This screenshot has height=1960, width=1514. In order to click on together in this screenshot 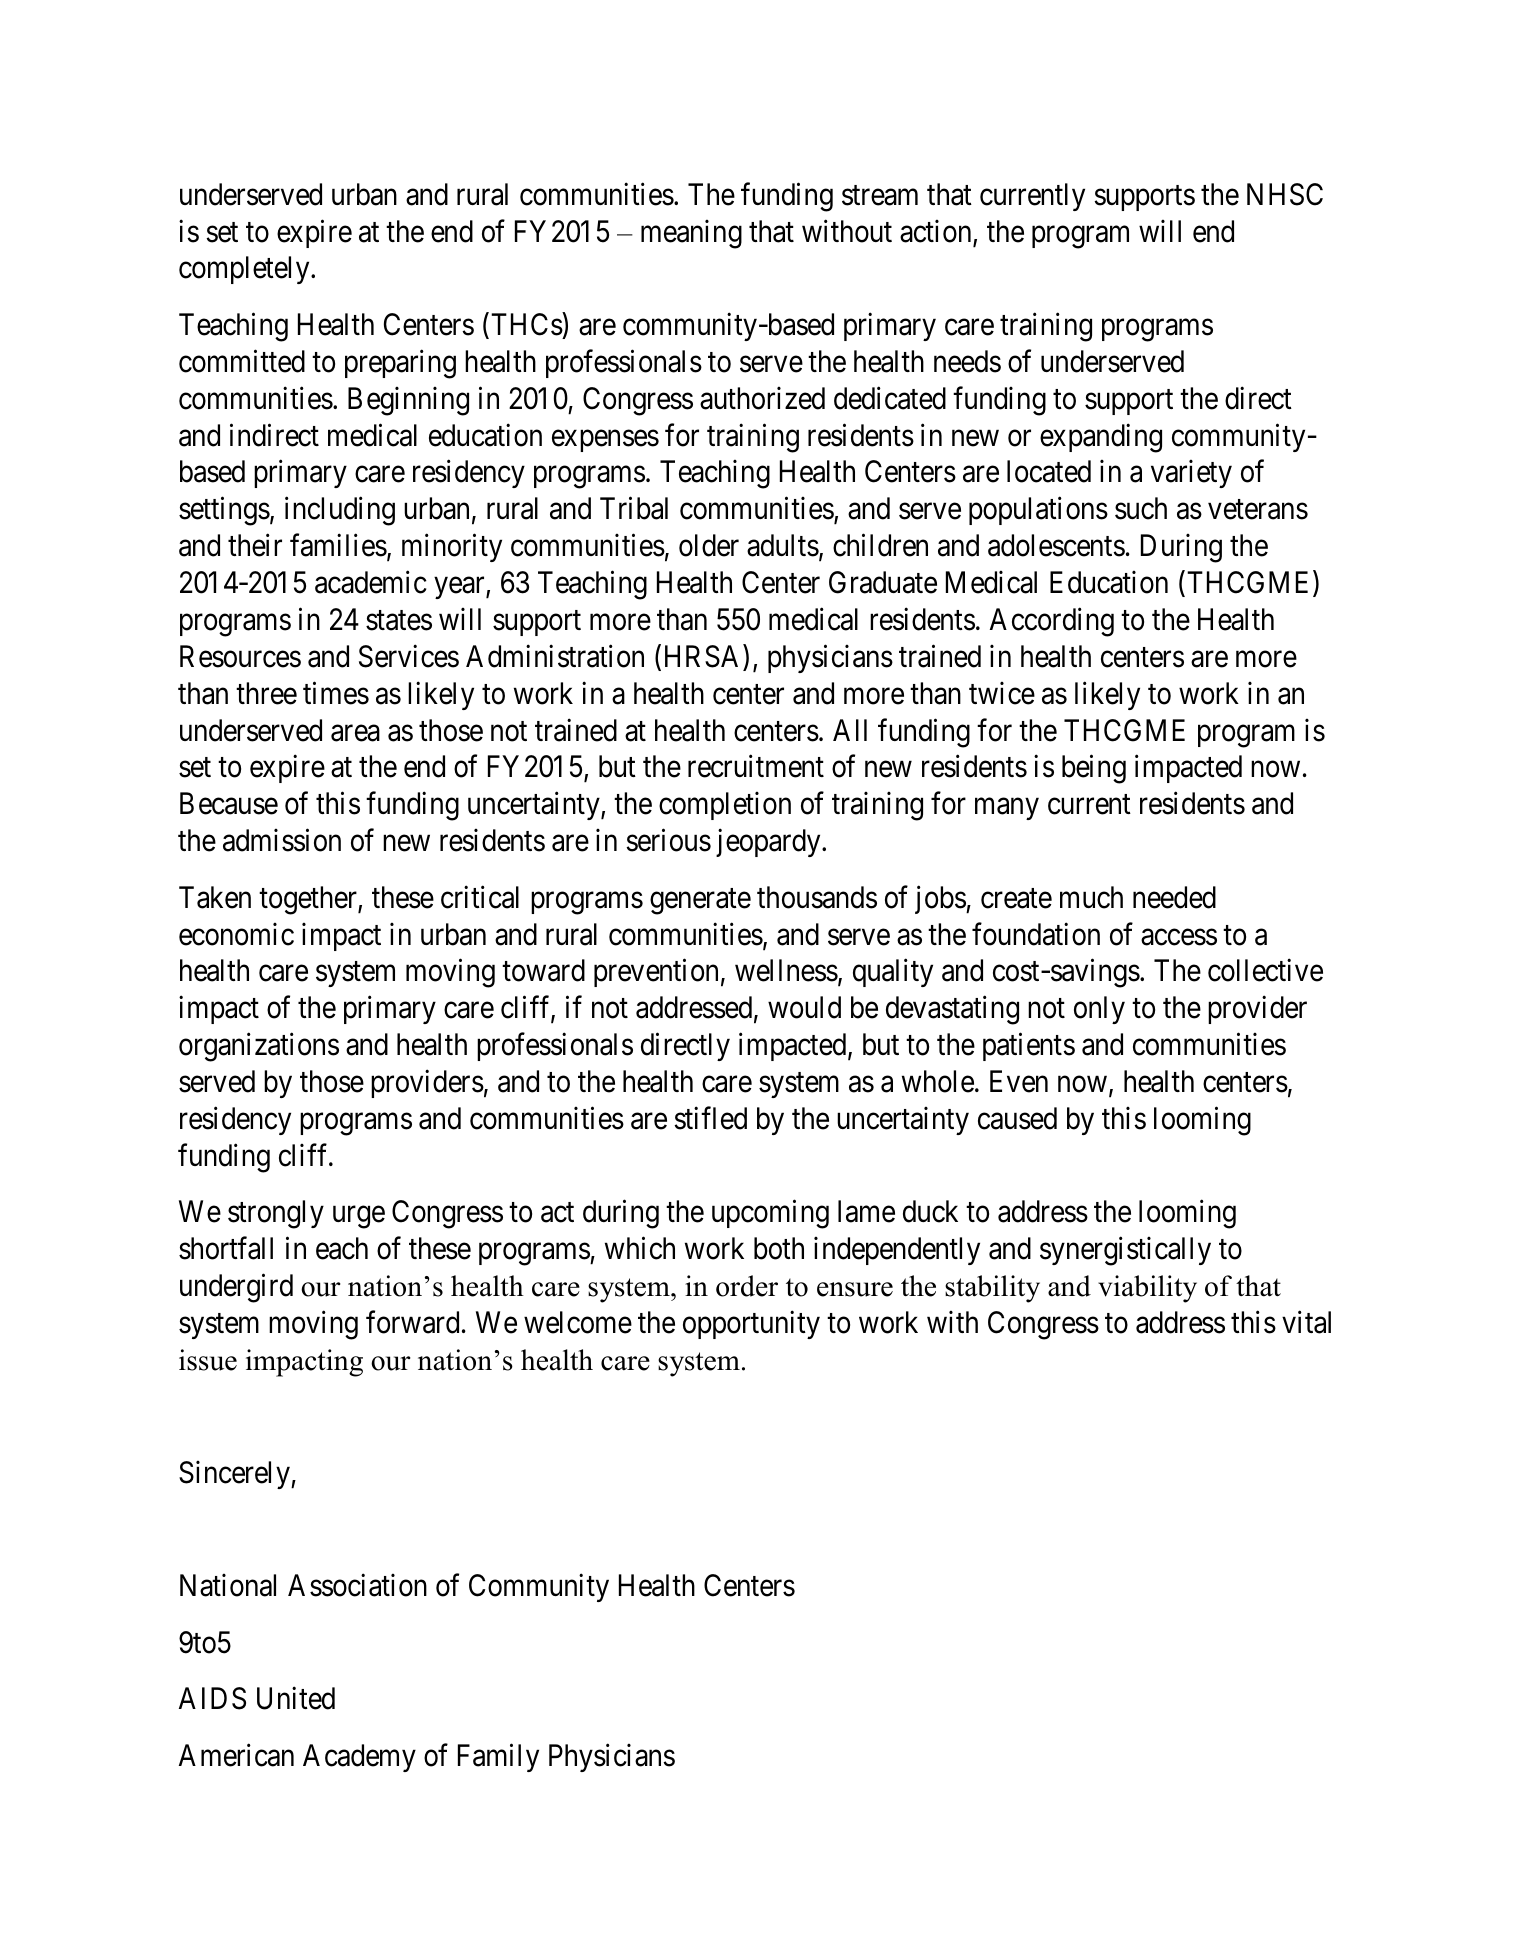, I will do `click(309, 900)`.
